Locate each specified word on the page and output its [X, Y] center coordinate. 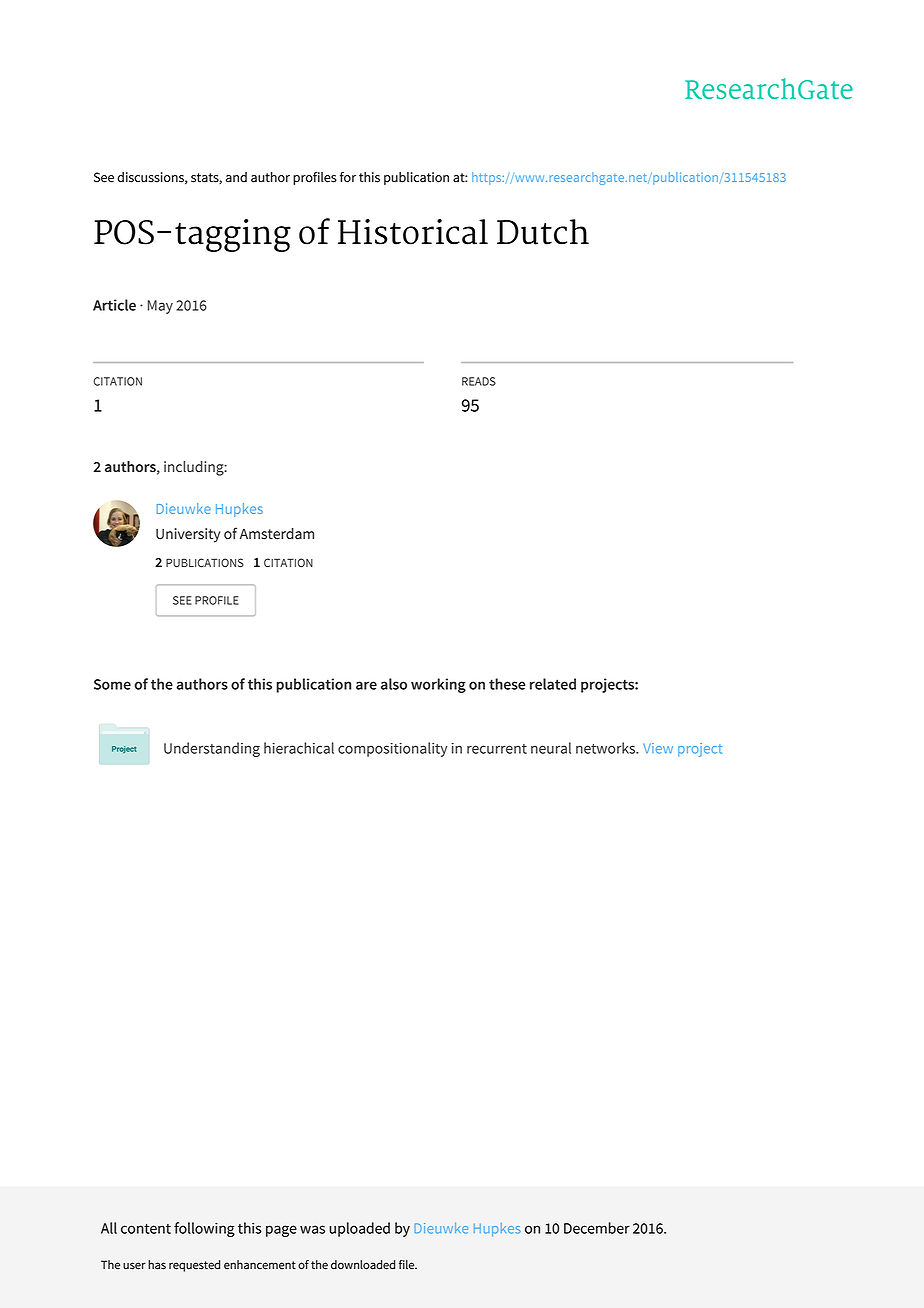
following [204, 1229]
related [553, 684]
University [188, 535]
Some [112, 684]
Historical [413, 232]
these [507, 684]
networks [607, 748]
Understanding [212, 749]
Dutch [543, 232]
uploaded [359, 1229]
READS [479, 381]
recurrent [497, 749]
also [394, 684]
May [160, 307]
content [146, 1229]
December [597, 1228]
